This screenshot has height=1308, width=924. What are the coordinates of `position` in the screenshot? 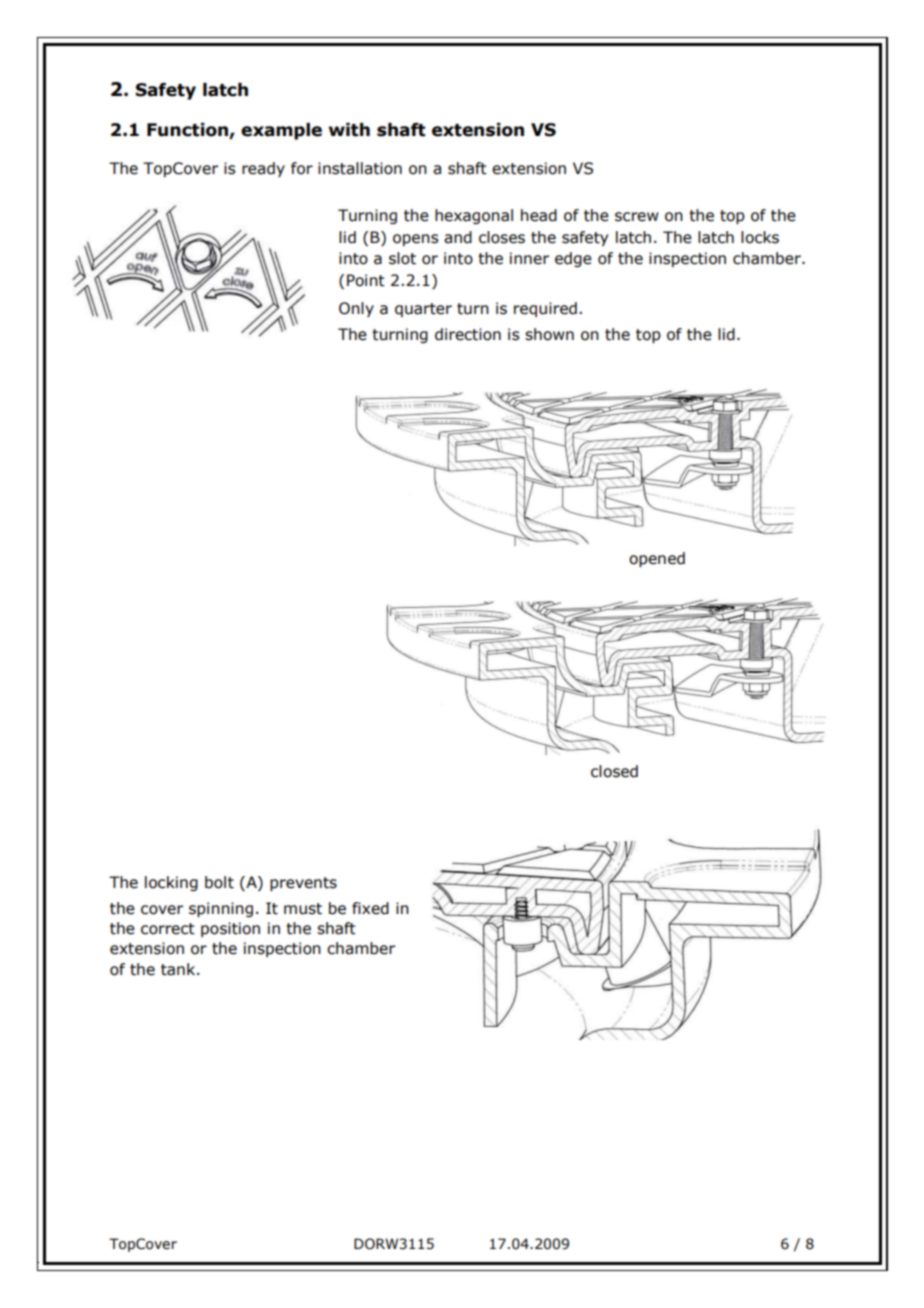 It's located at (230, 929).
